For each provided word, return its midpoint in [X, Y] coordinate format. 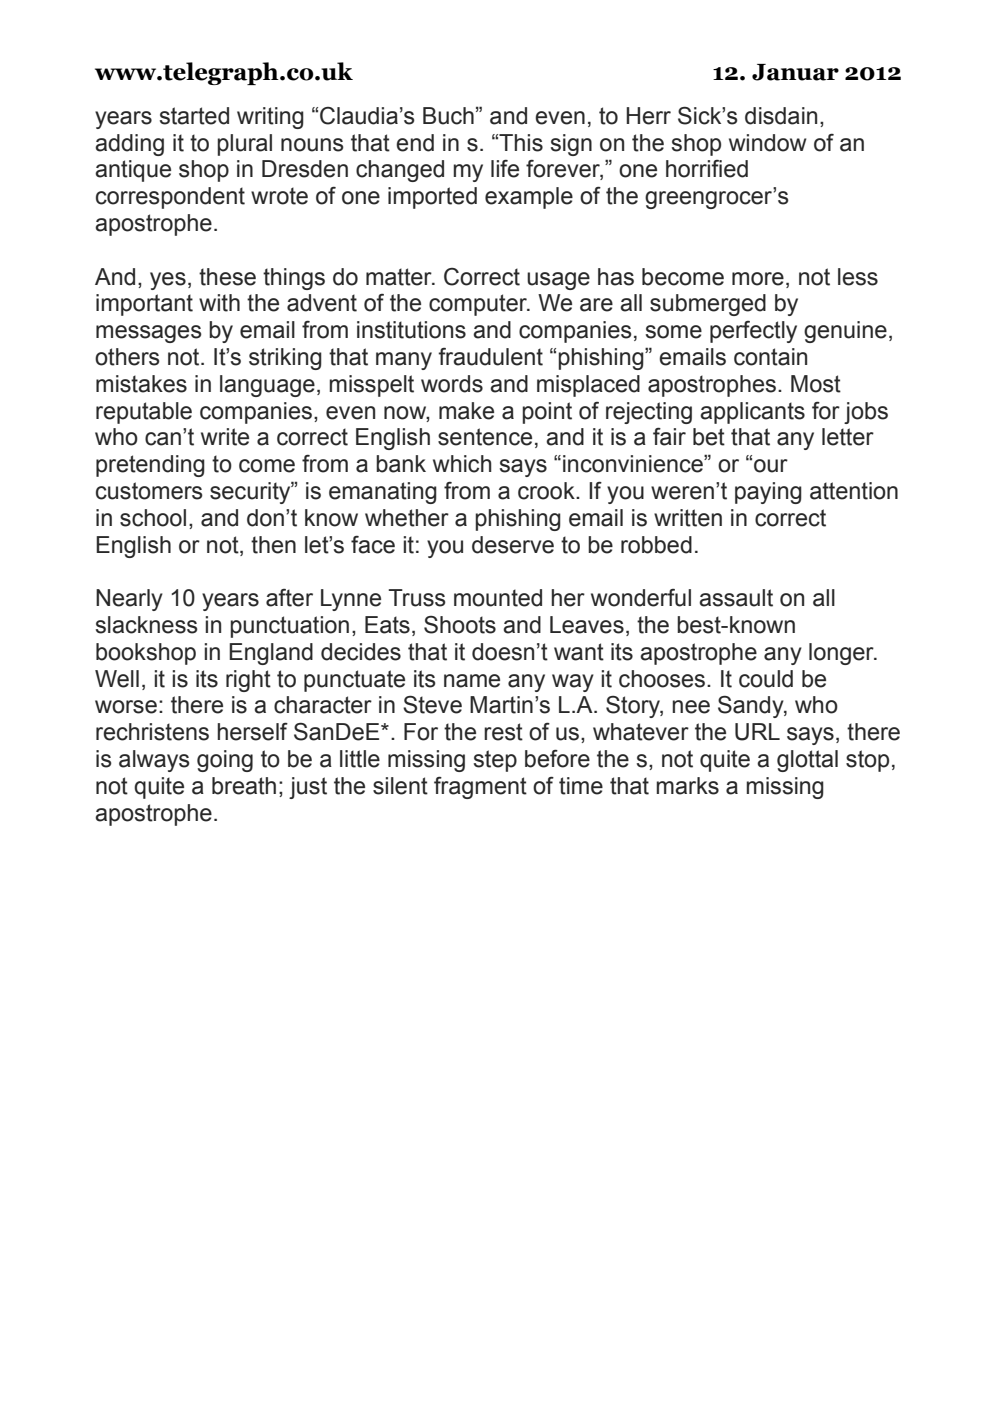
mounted [498, 598]
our [771, 466]
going [225, 761]
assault [736, 598]
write [225, 437]
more [758, 279]
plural [244, 145]
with [219, 303]
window [768, 143]
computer [479, 305]
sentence [485, 437]
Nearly [129, 600]
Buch [448, 116]
